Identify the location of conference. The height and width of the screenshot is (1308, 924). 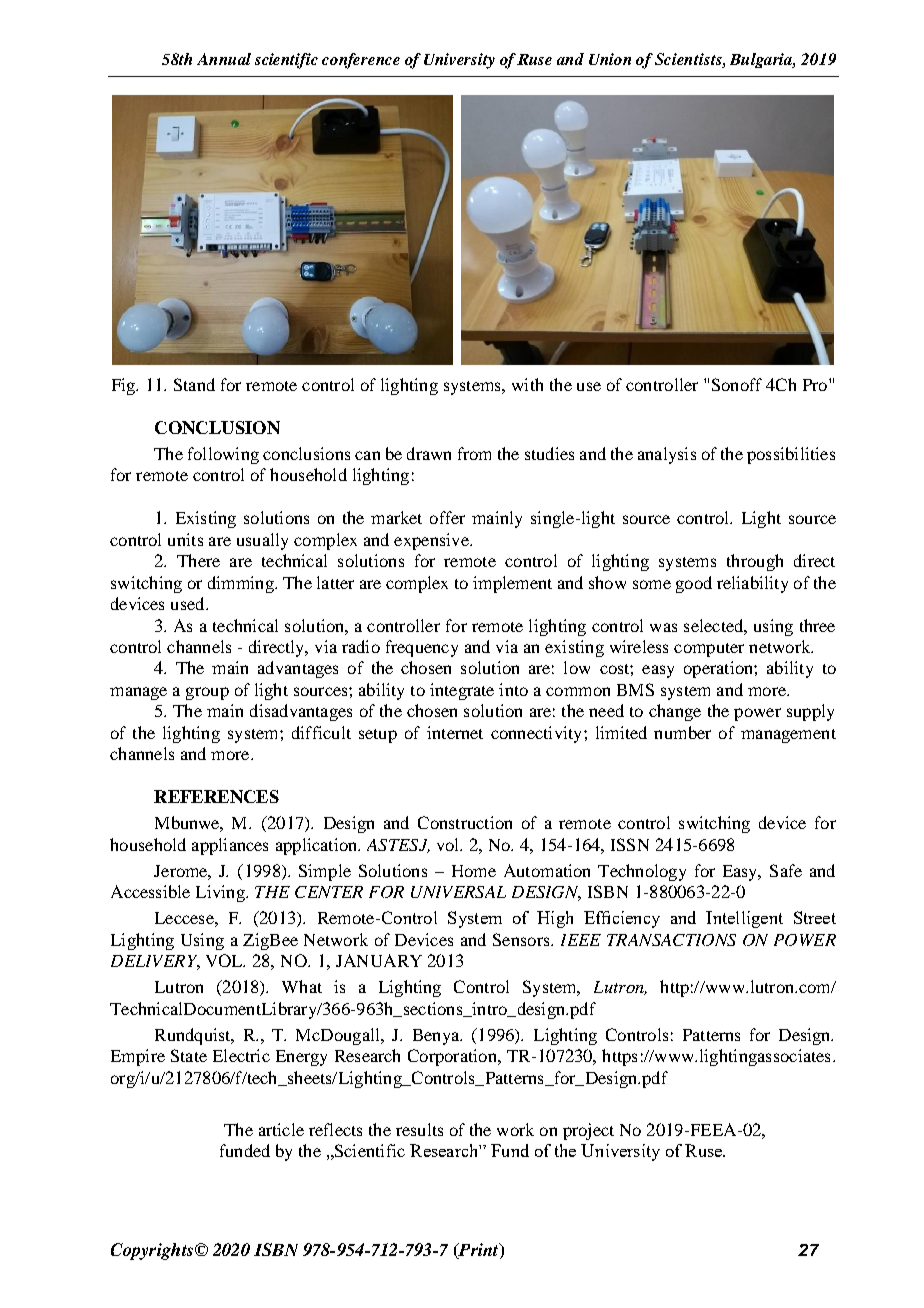
(361, 61).
